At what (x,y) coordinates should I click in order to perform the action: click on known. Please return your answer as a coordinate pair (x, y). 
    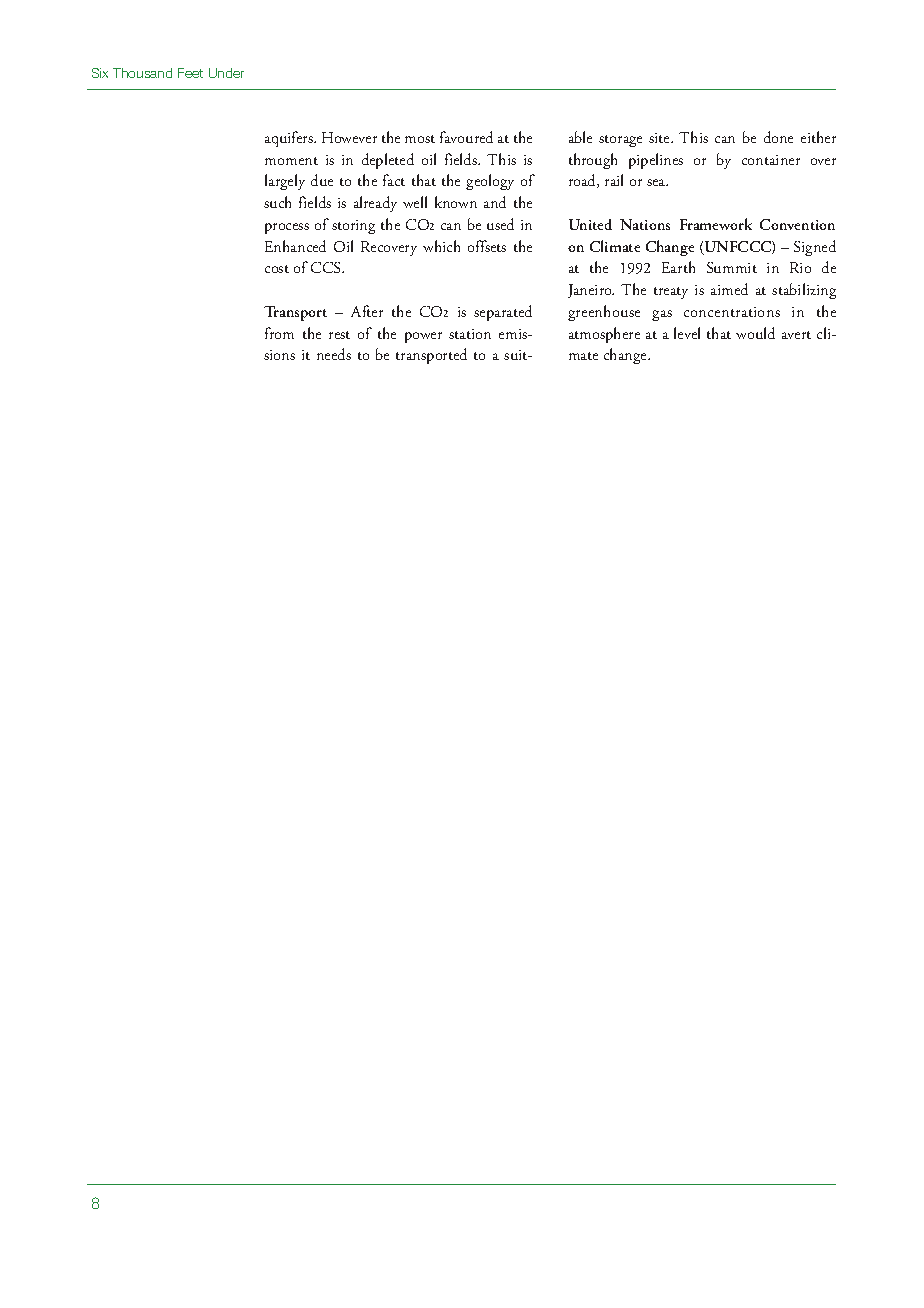
    Looking at the image, I should click on (456, 202).
